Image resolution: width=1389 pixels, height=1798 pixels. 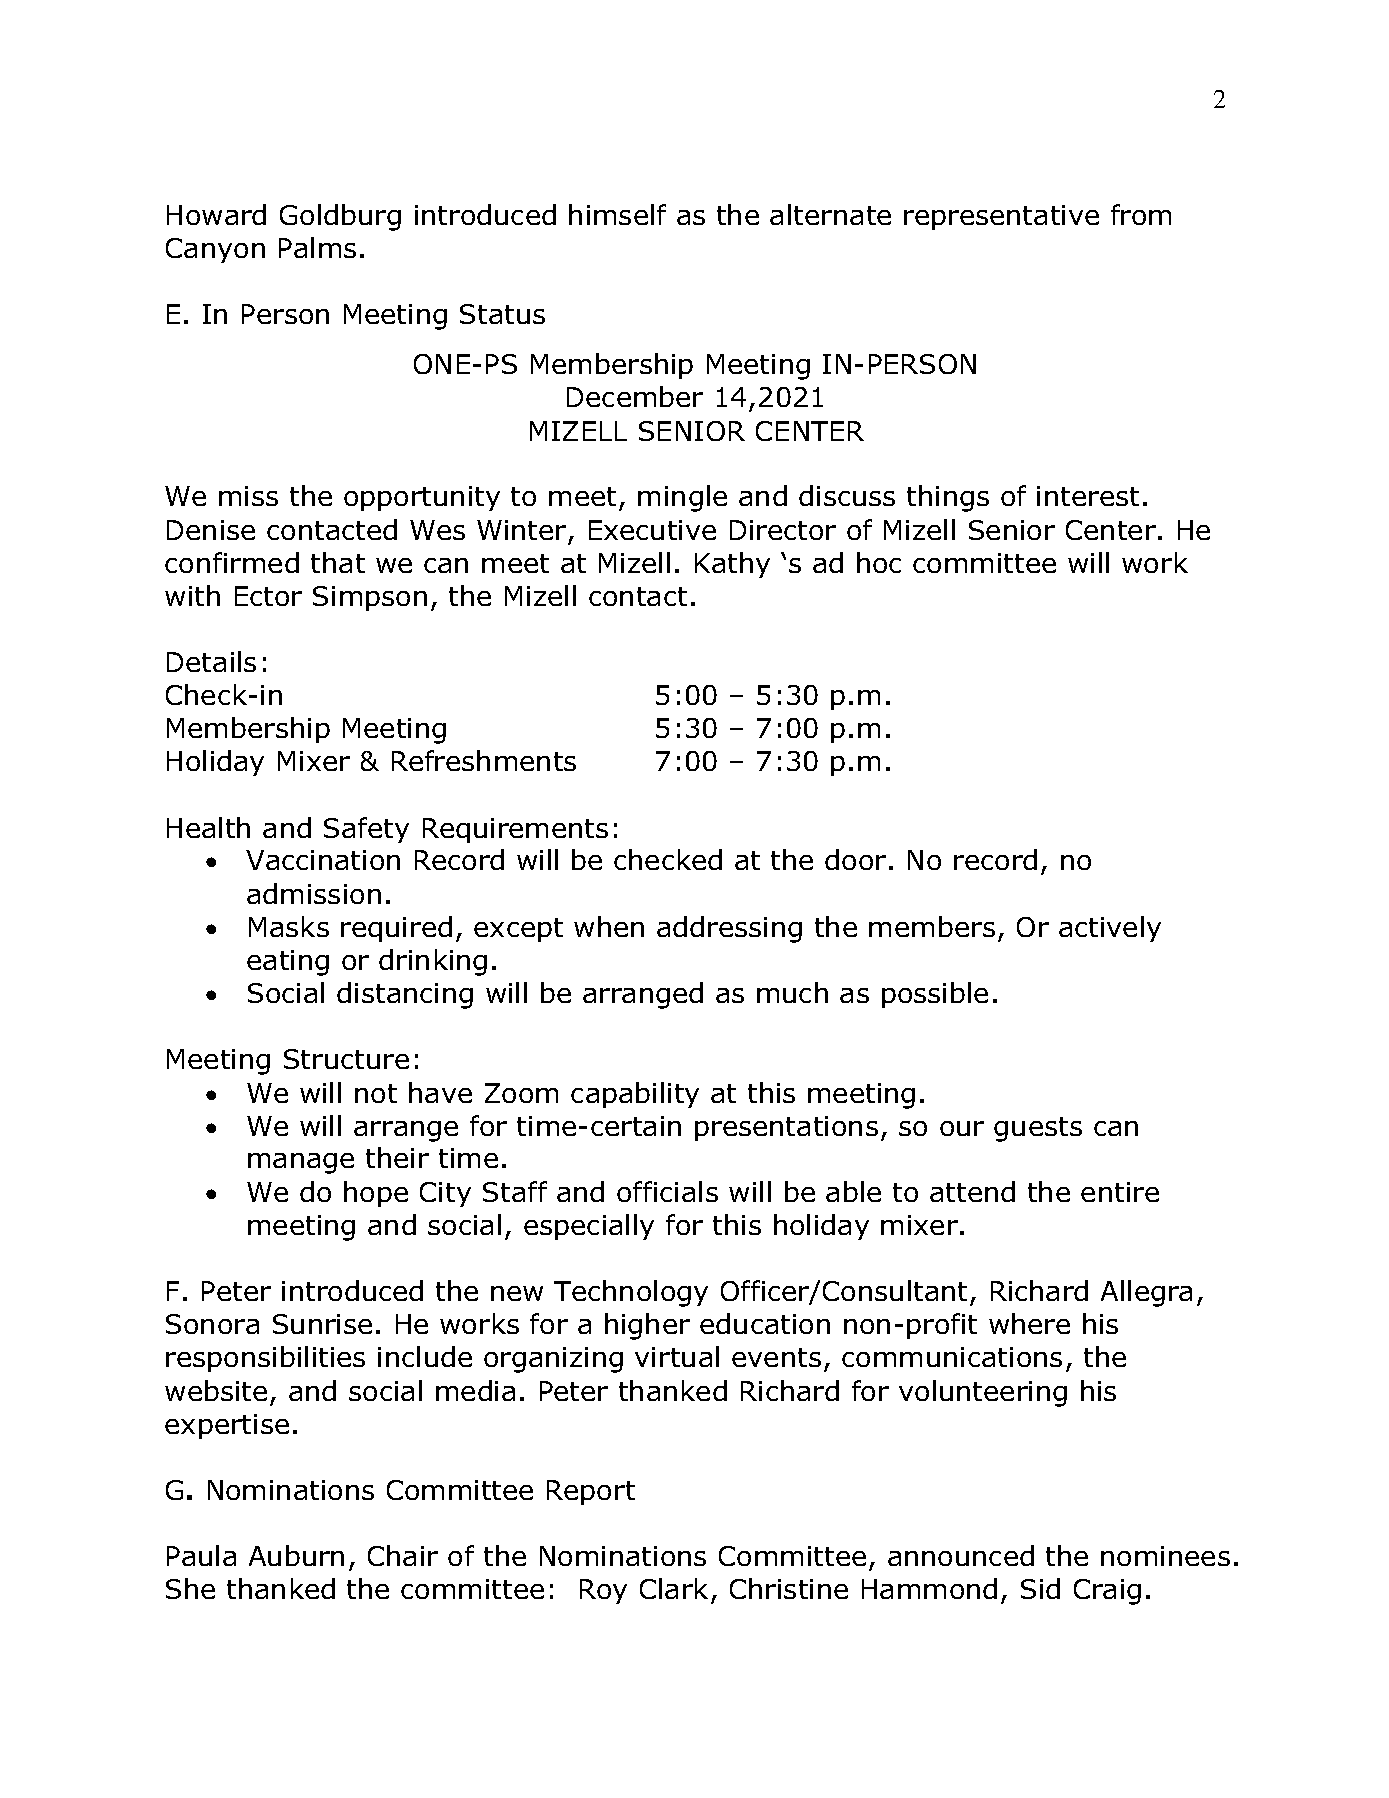 I want to click on interest, so click(x=1088, y=496).
